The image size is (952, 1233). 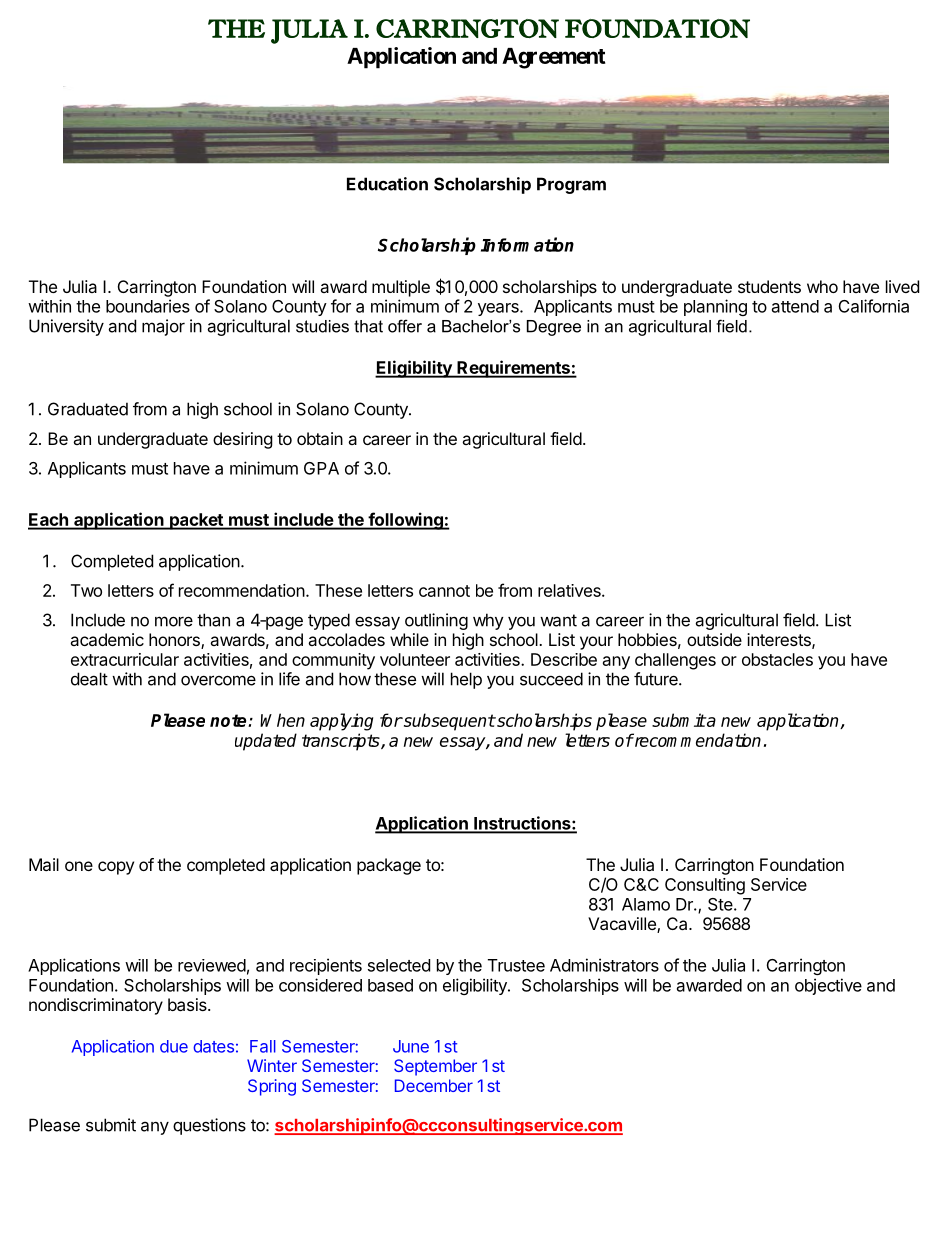 What do you see at coordinates (554, 58) in the screenshot?
I see `Agreement` at bounding box center [554, 58].
